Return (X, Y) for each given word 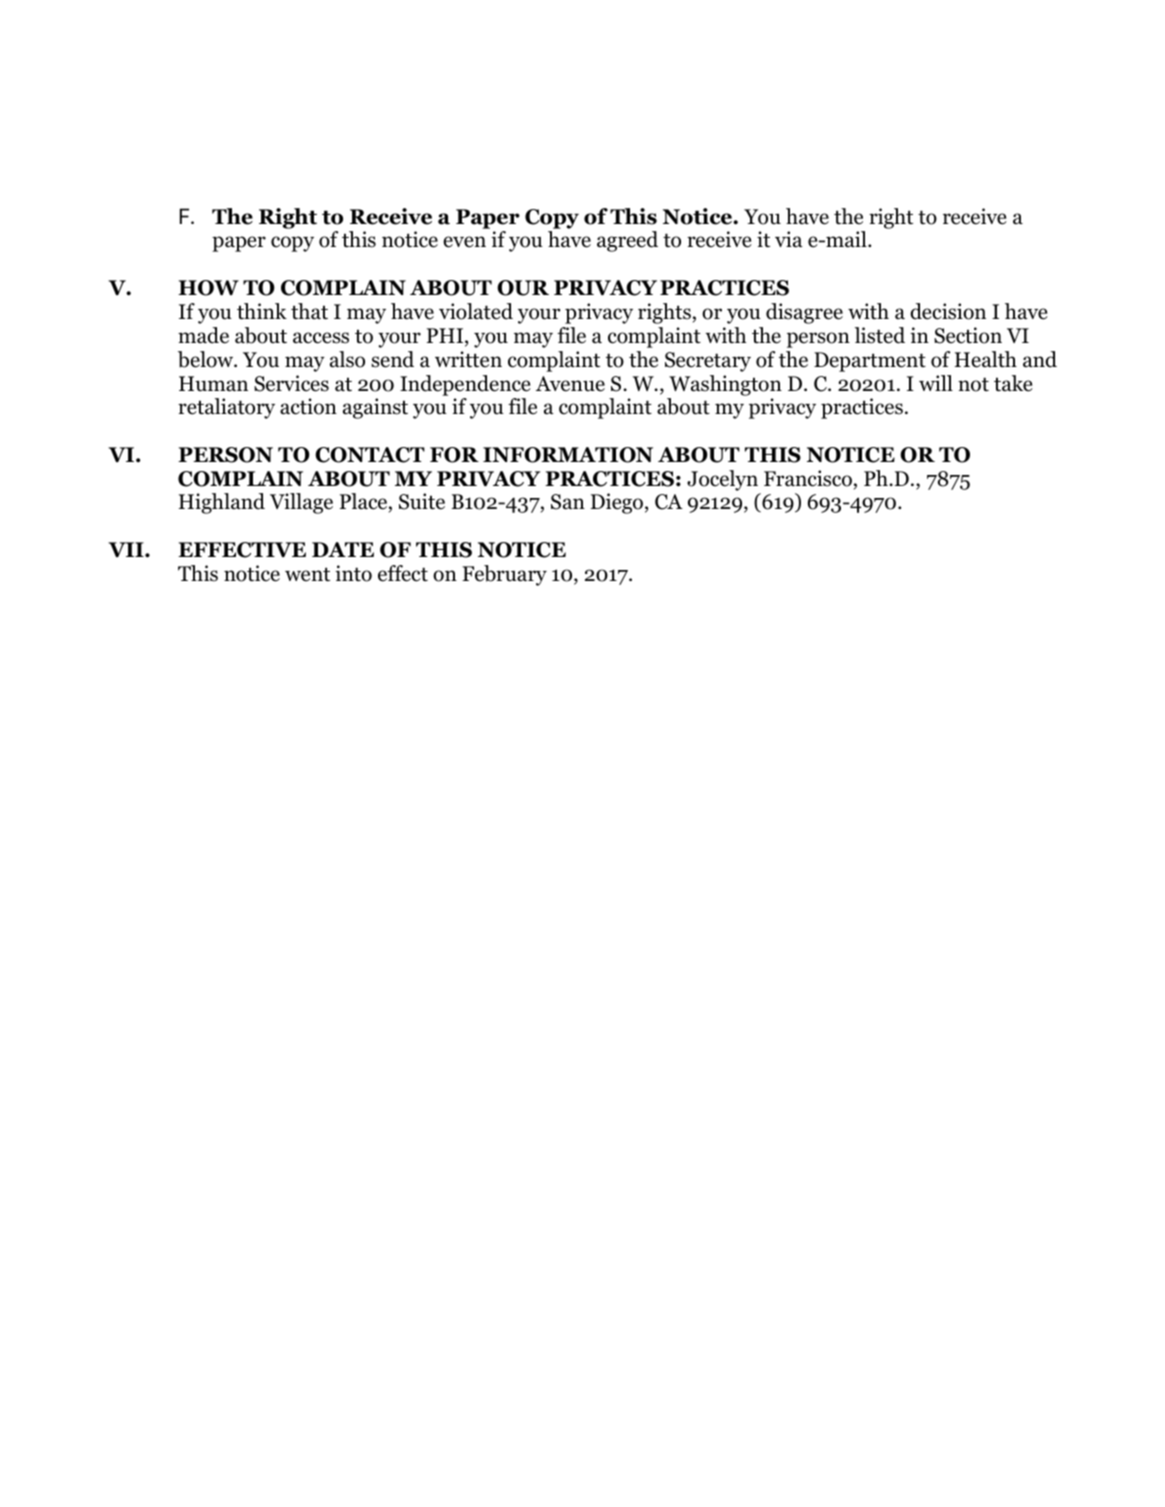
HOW (208, 288)
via (789, 239)
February (504, 575)
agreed (627, 241)
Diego (616, 503)
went (307, 574)
